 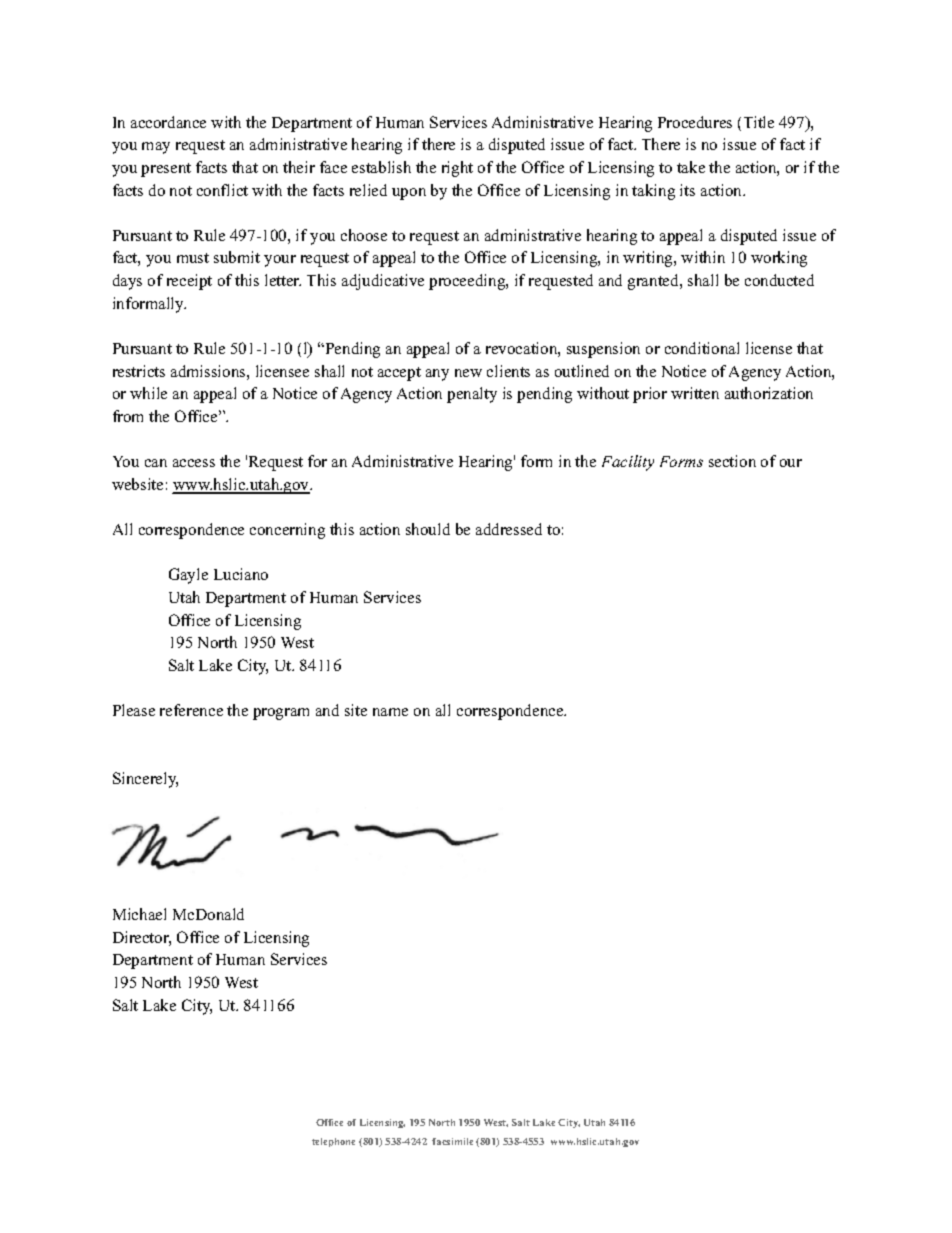 What do you see at coordinates (390, 712) in the image?
I see `name` at bounding box center [390, 712].
